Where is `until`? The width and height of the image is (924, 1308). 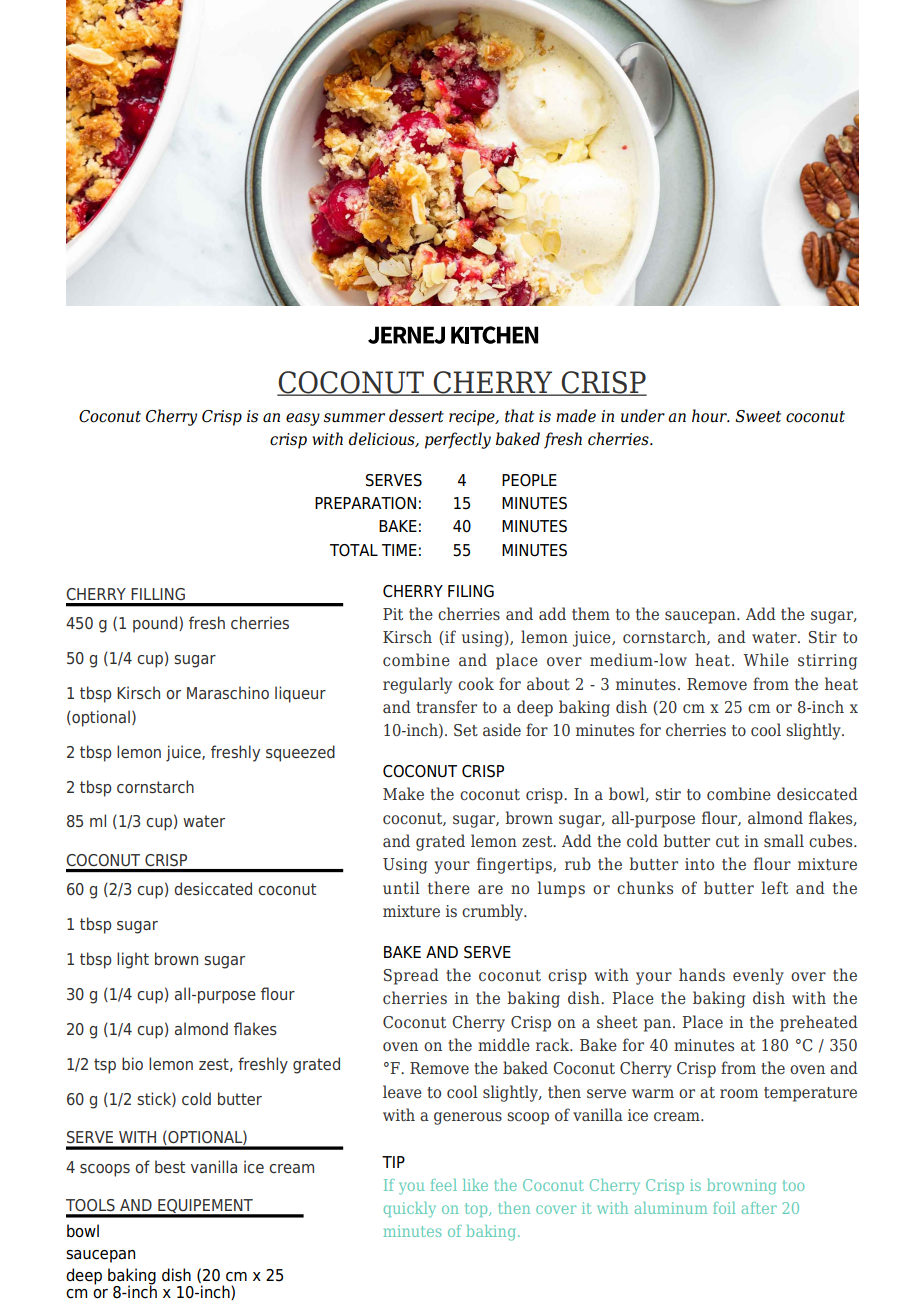 until is located at coordinates (401, 887).
